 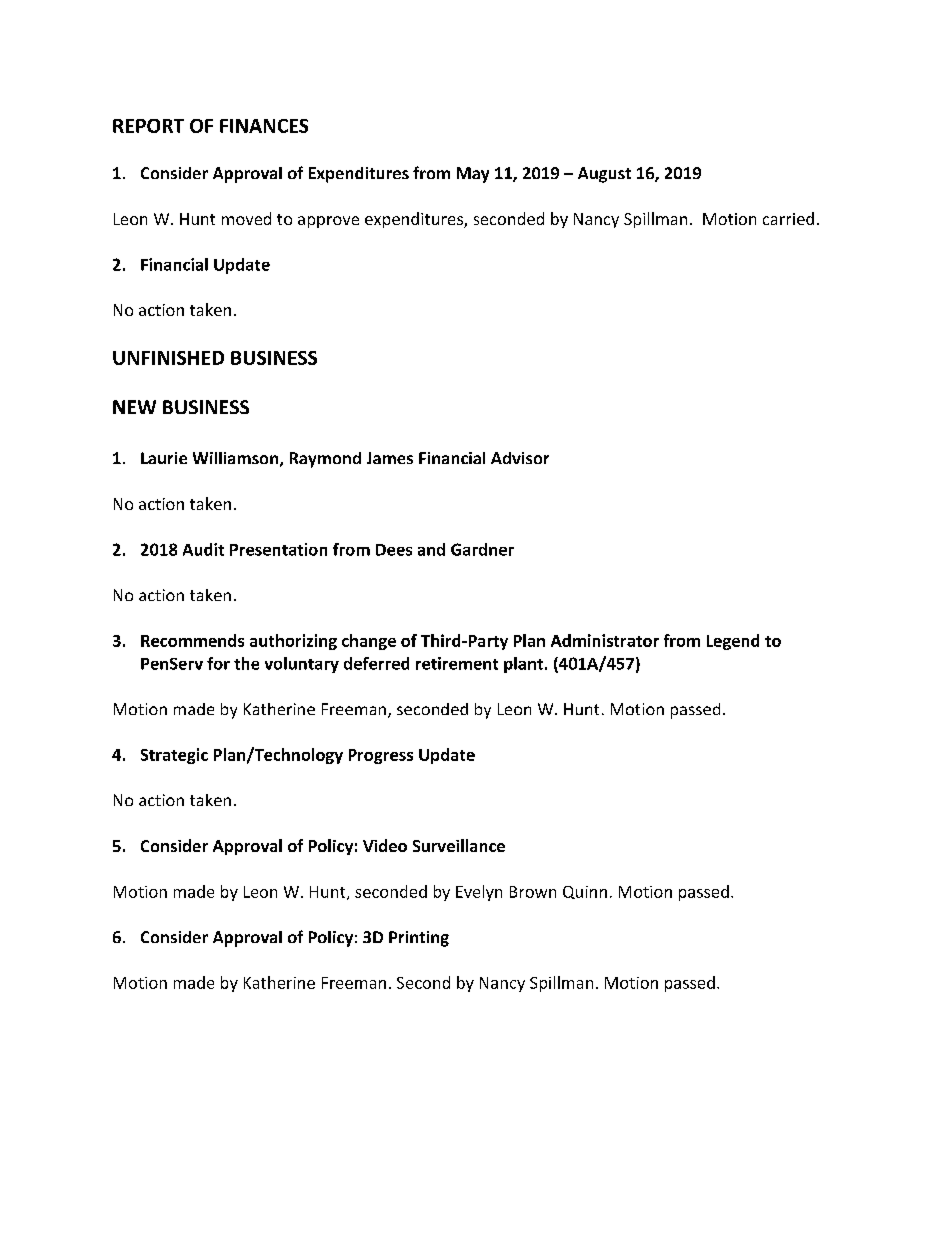 I want to click on Legend, so click(x=733, y=642).
